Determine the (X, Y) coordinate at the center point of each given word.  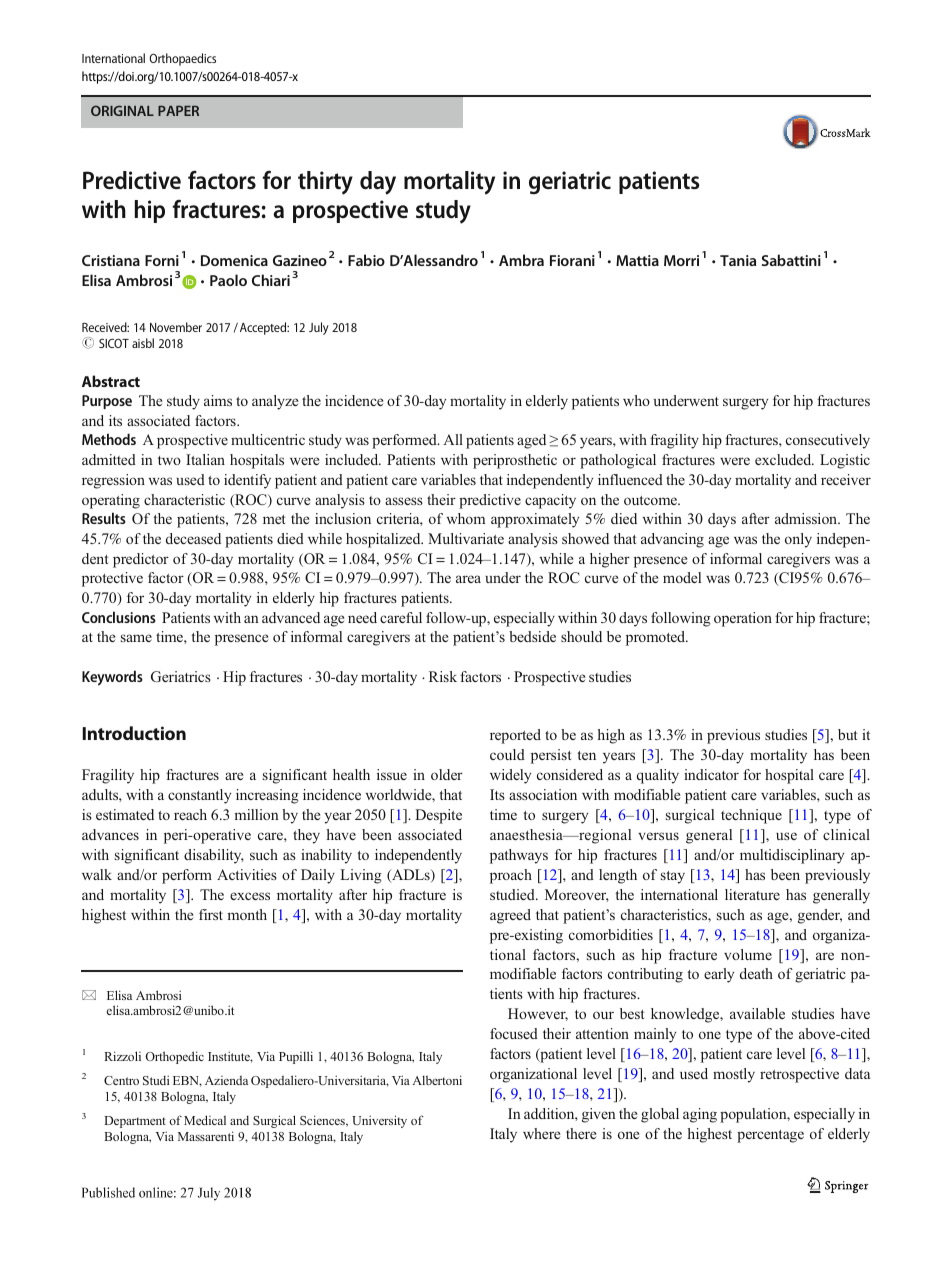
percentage (770, 1136)
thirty (325, 183)
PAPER (178, 110)
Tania (738, 260)
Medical (205, 1120)
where (541, 1133)
